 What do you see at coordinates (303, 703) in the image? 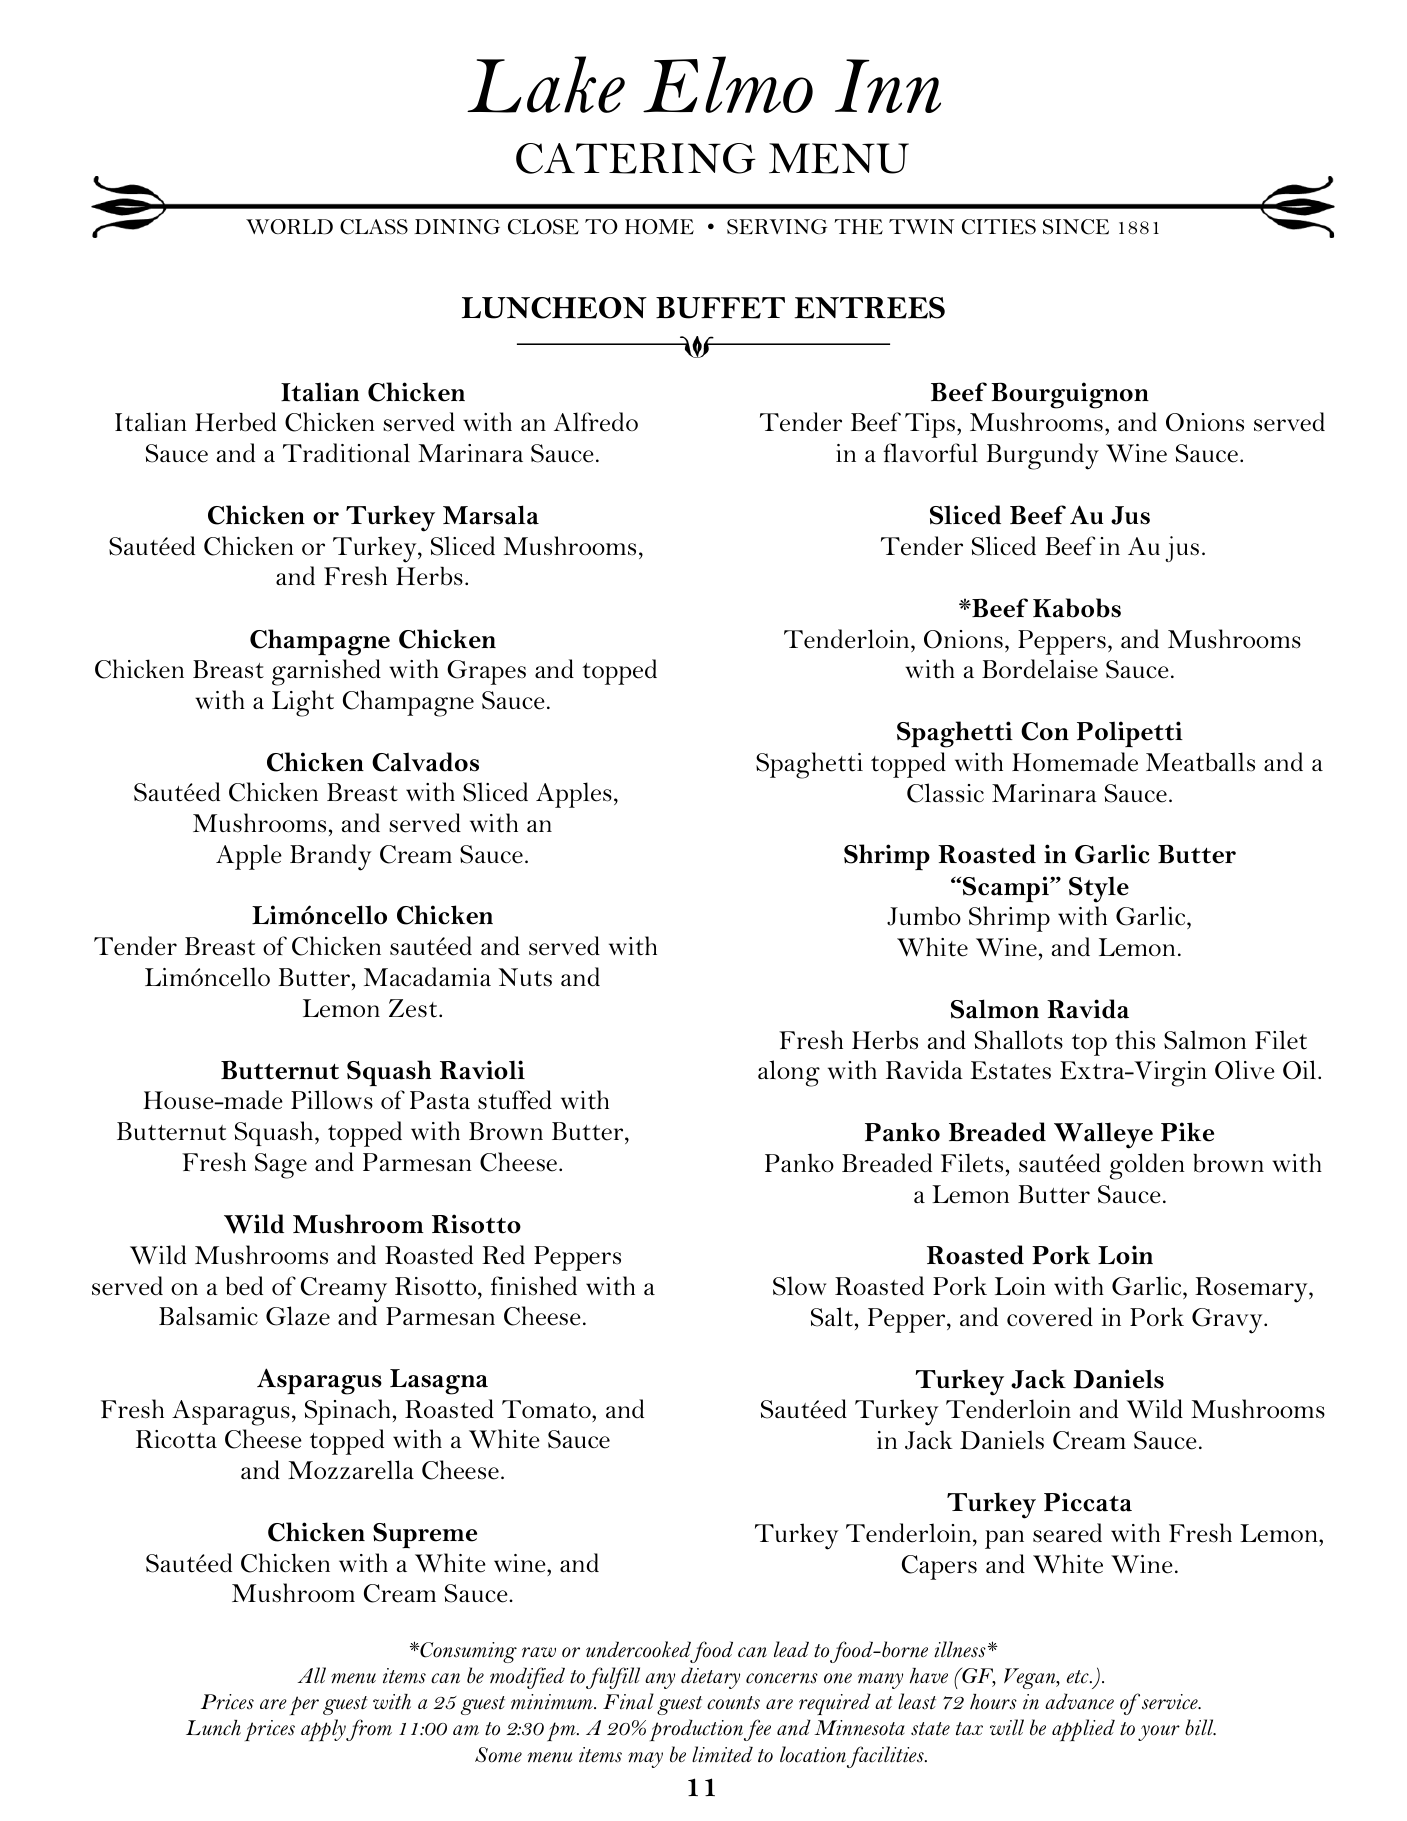
I see `Light` at bounding box center [303, 703].
